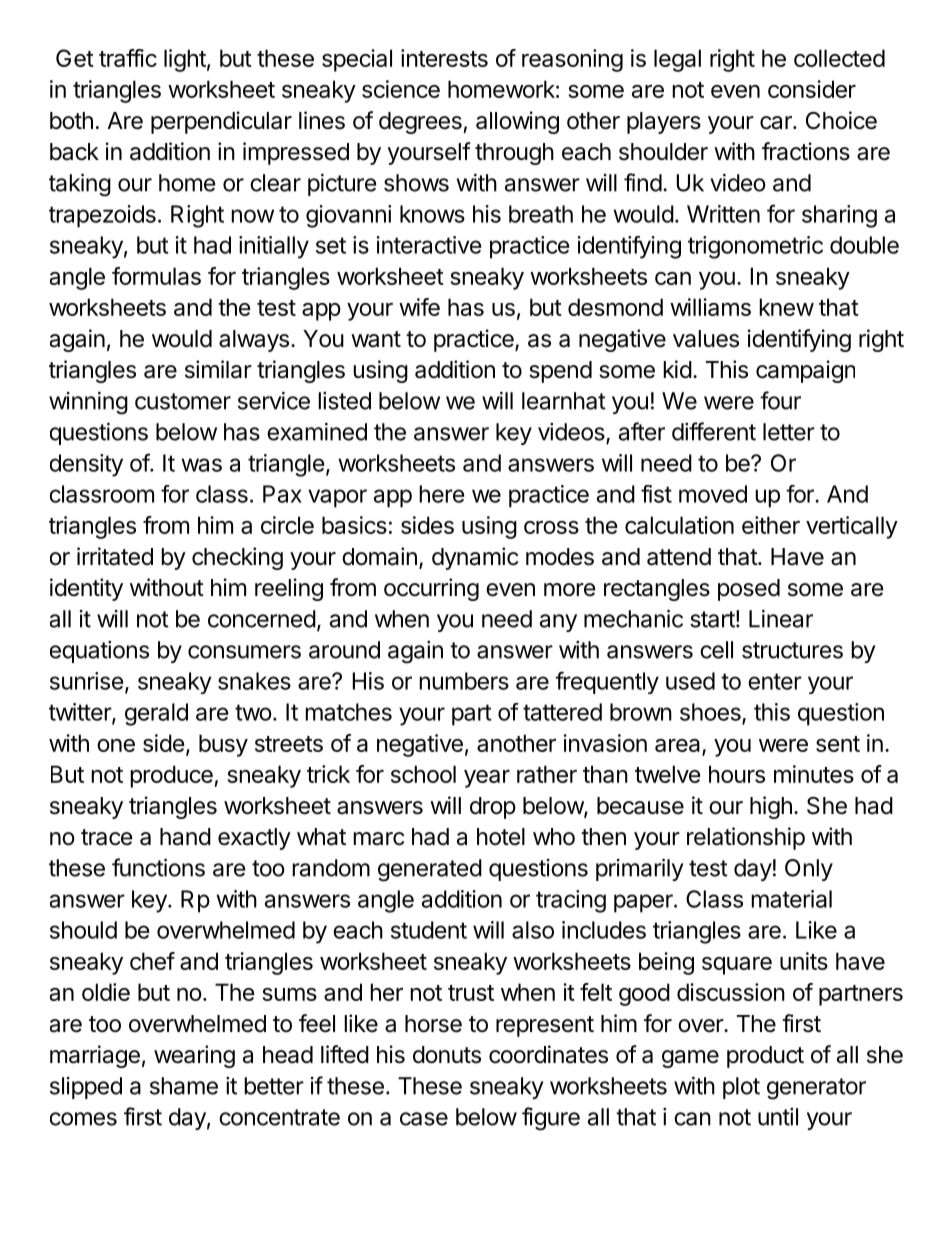 The image size is (952, 1233). I want to click on knew, so click(786, 307).
